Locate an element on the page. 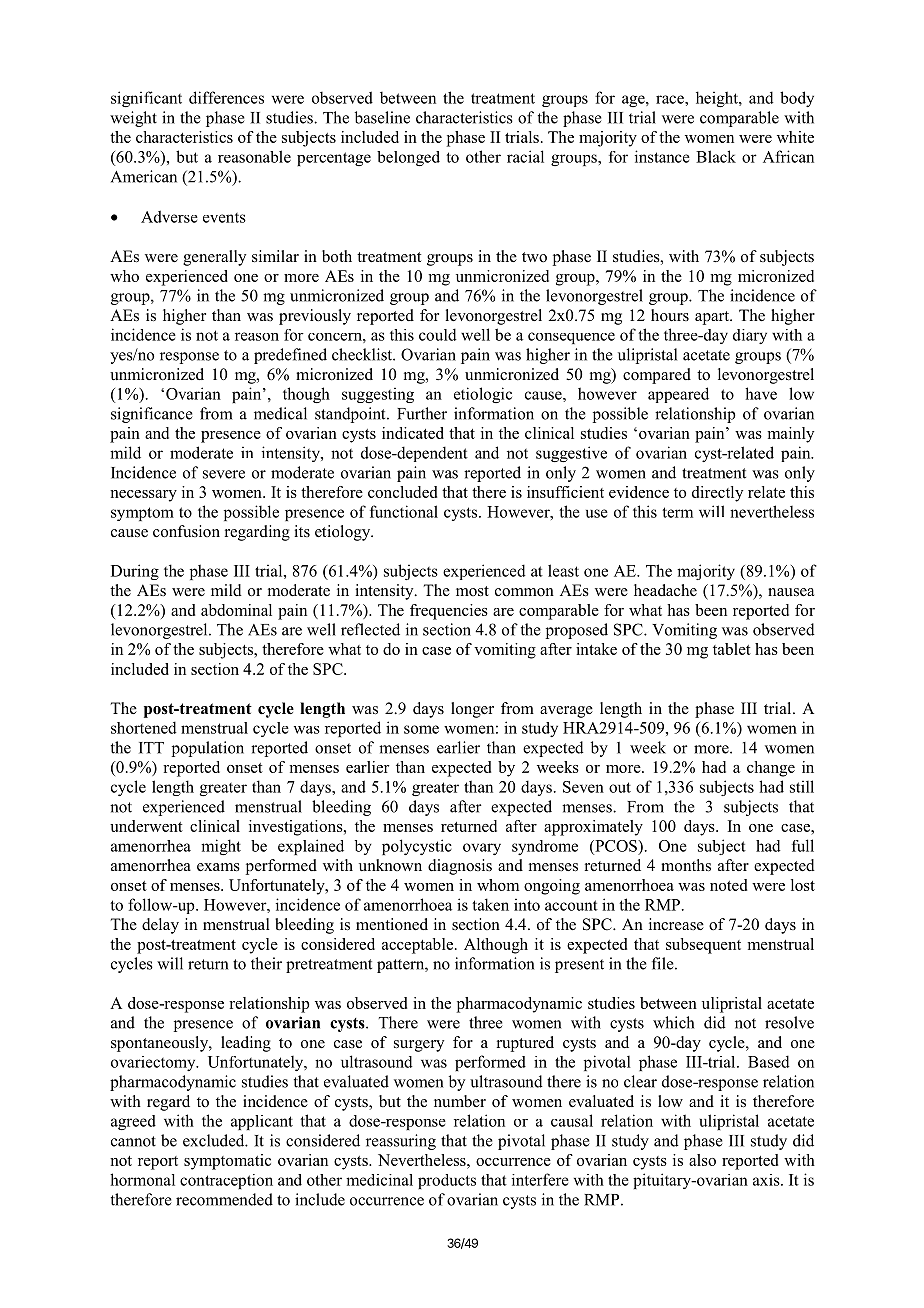 This document has width=924, height=1308. population is located at coordinates (208, 749).
